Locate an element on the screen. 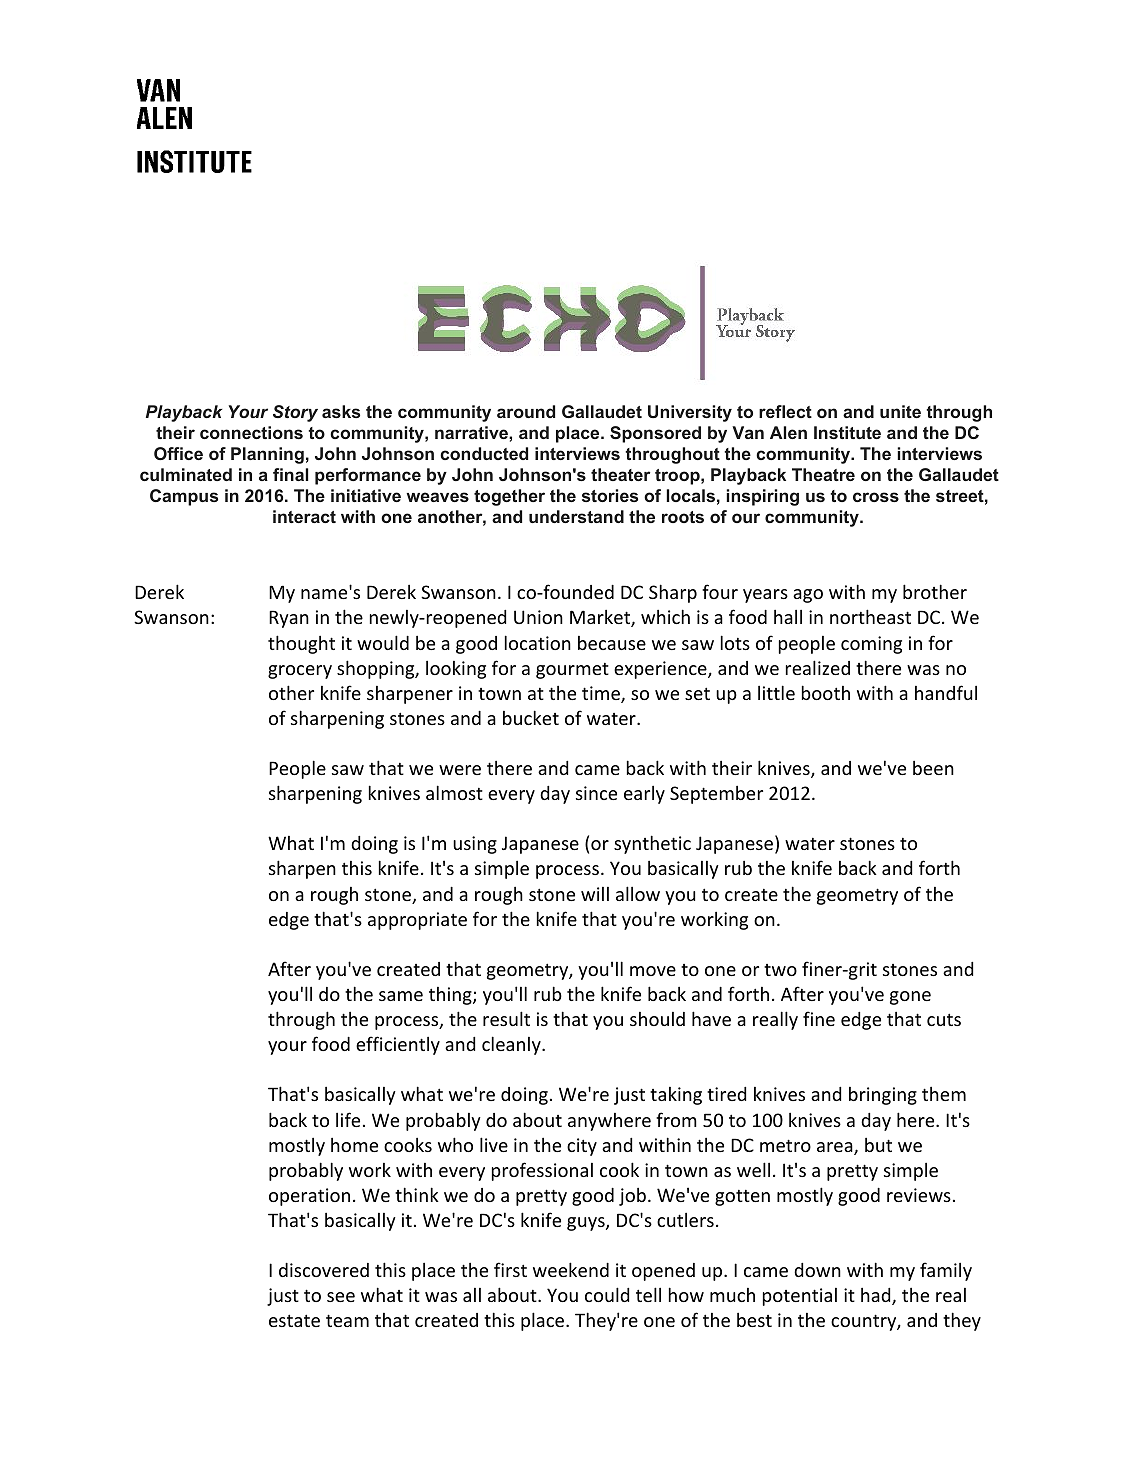 The height and width of the screenshot is (1473, 1139). around is located at coordinates (526, 411).
